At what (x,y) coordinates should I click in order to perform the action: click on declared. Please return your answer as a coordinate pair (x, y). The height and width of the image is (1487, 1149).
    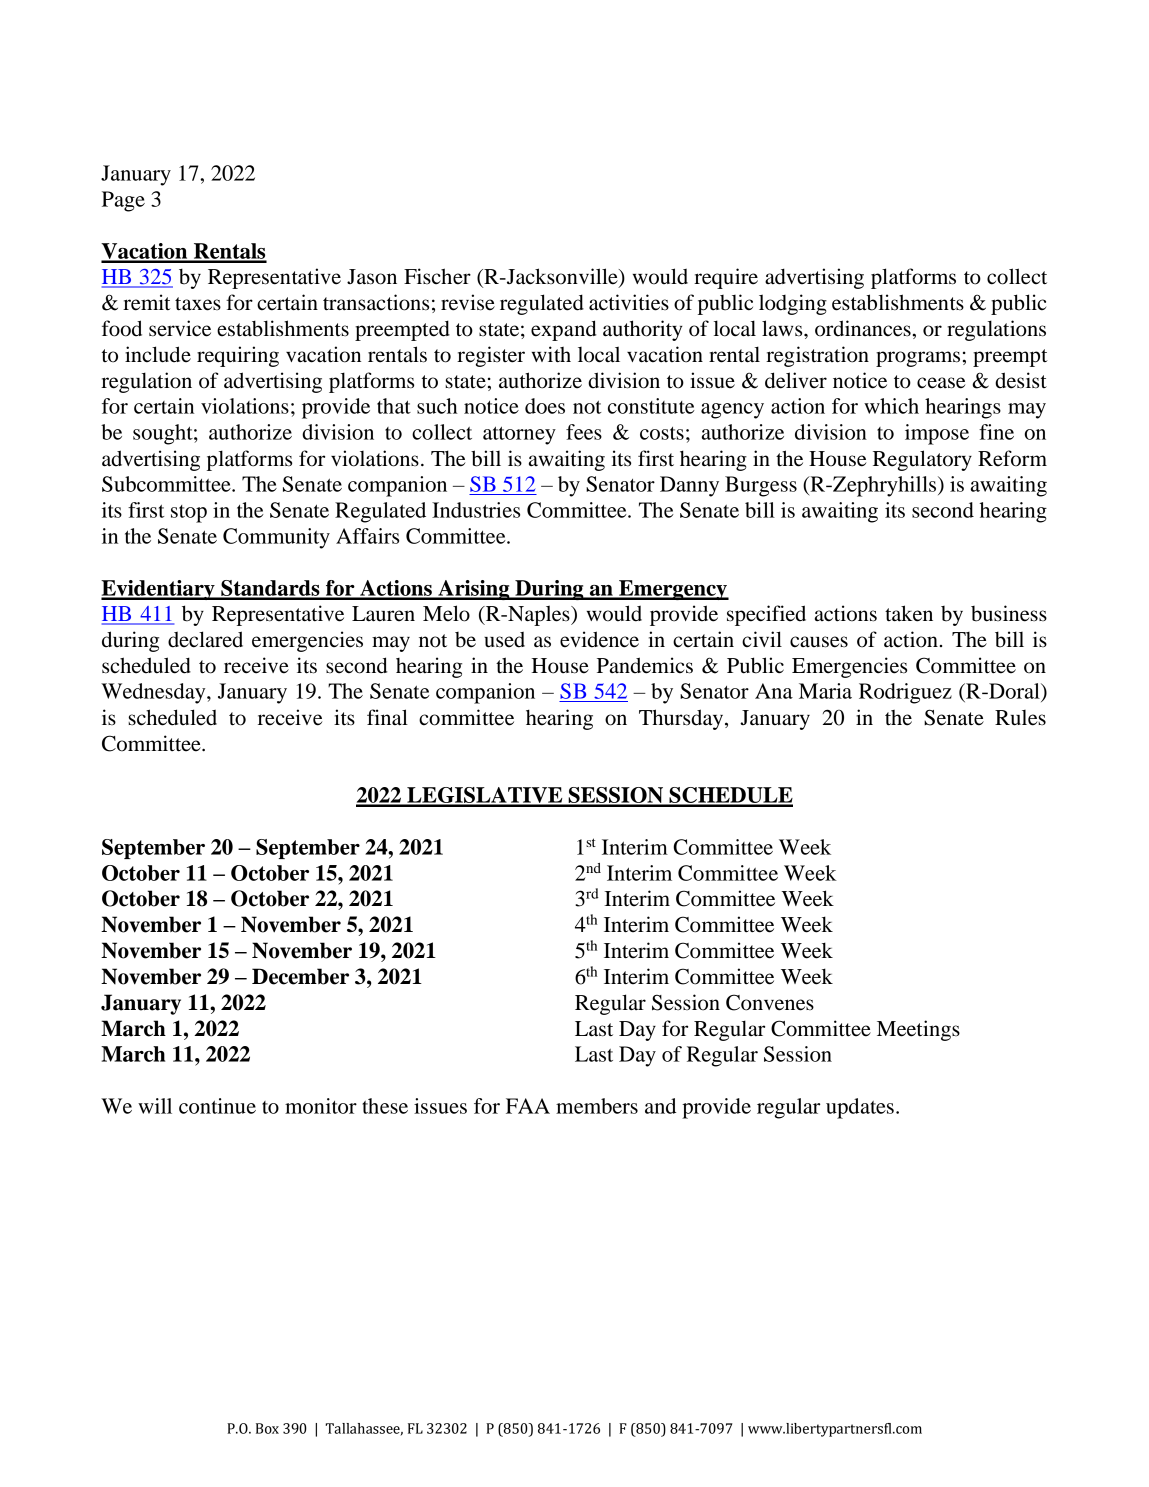
    Looking at the image, I should click on (205, 639).
